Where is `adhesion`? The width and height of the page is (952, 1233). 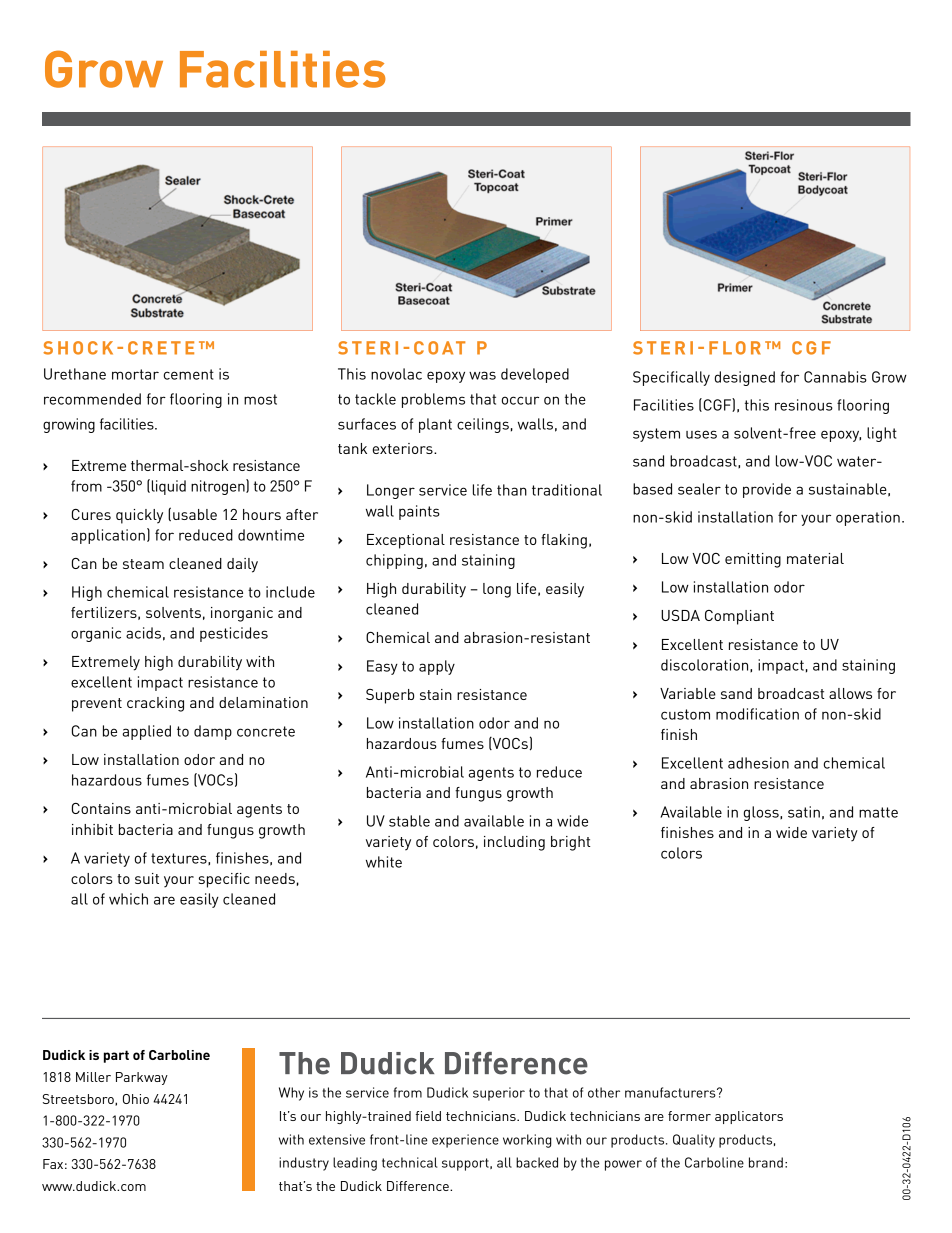 adhesion is located at coordinates (758, 763).
